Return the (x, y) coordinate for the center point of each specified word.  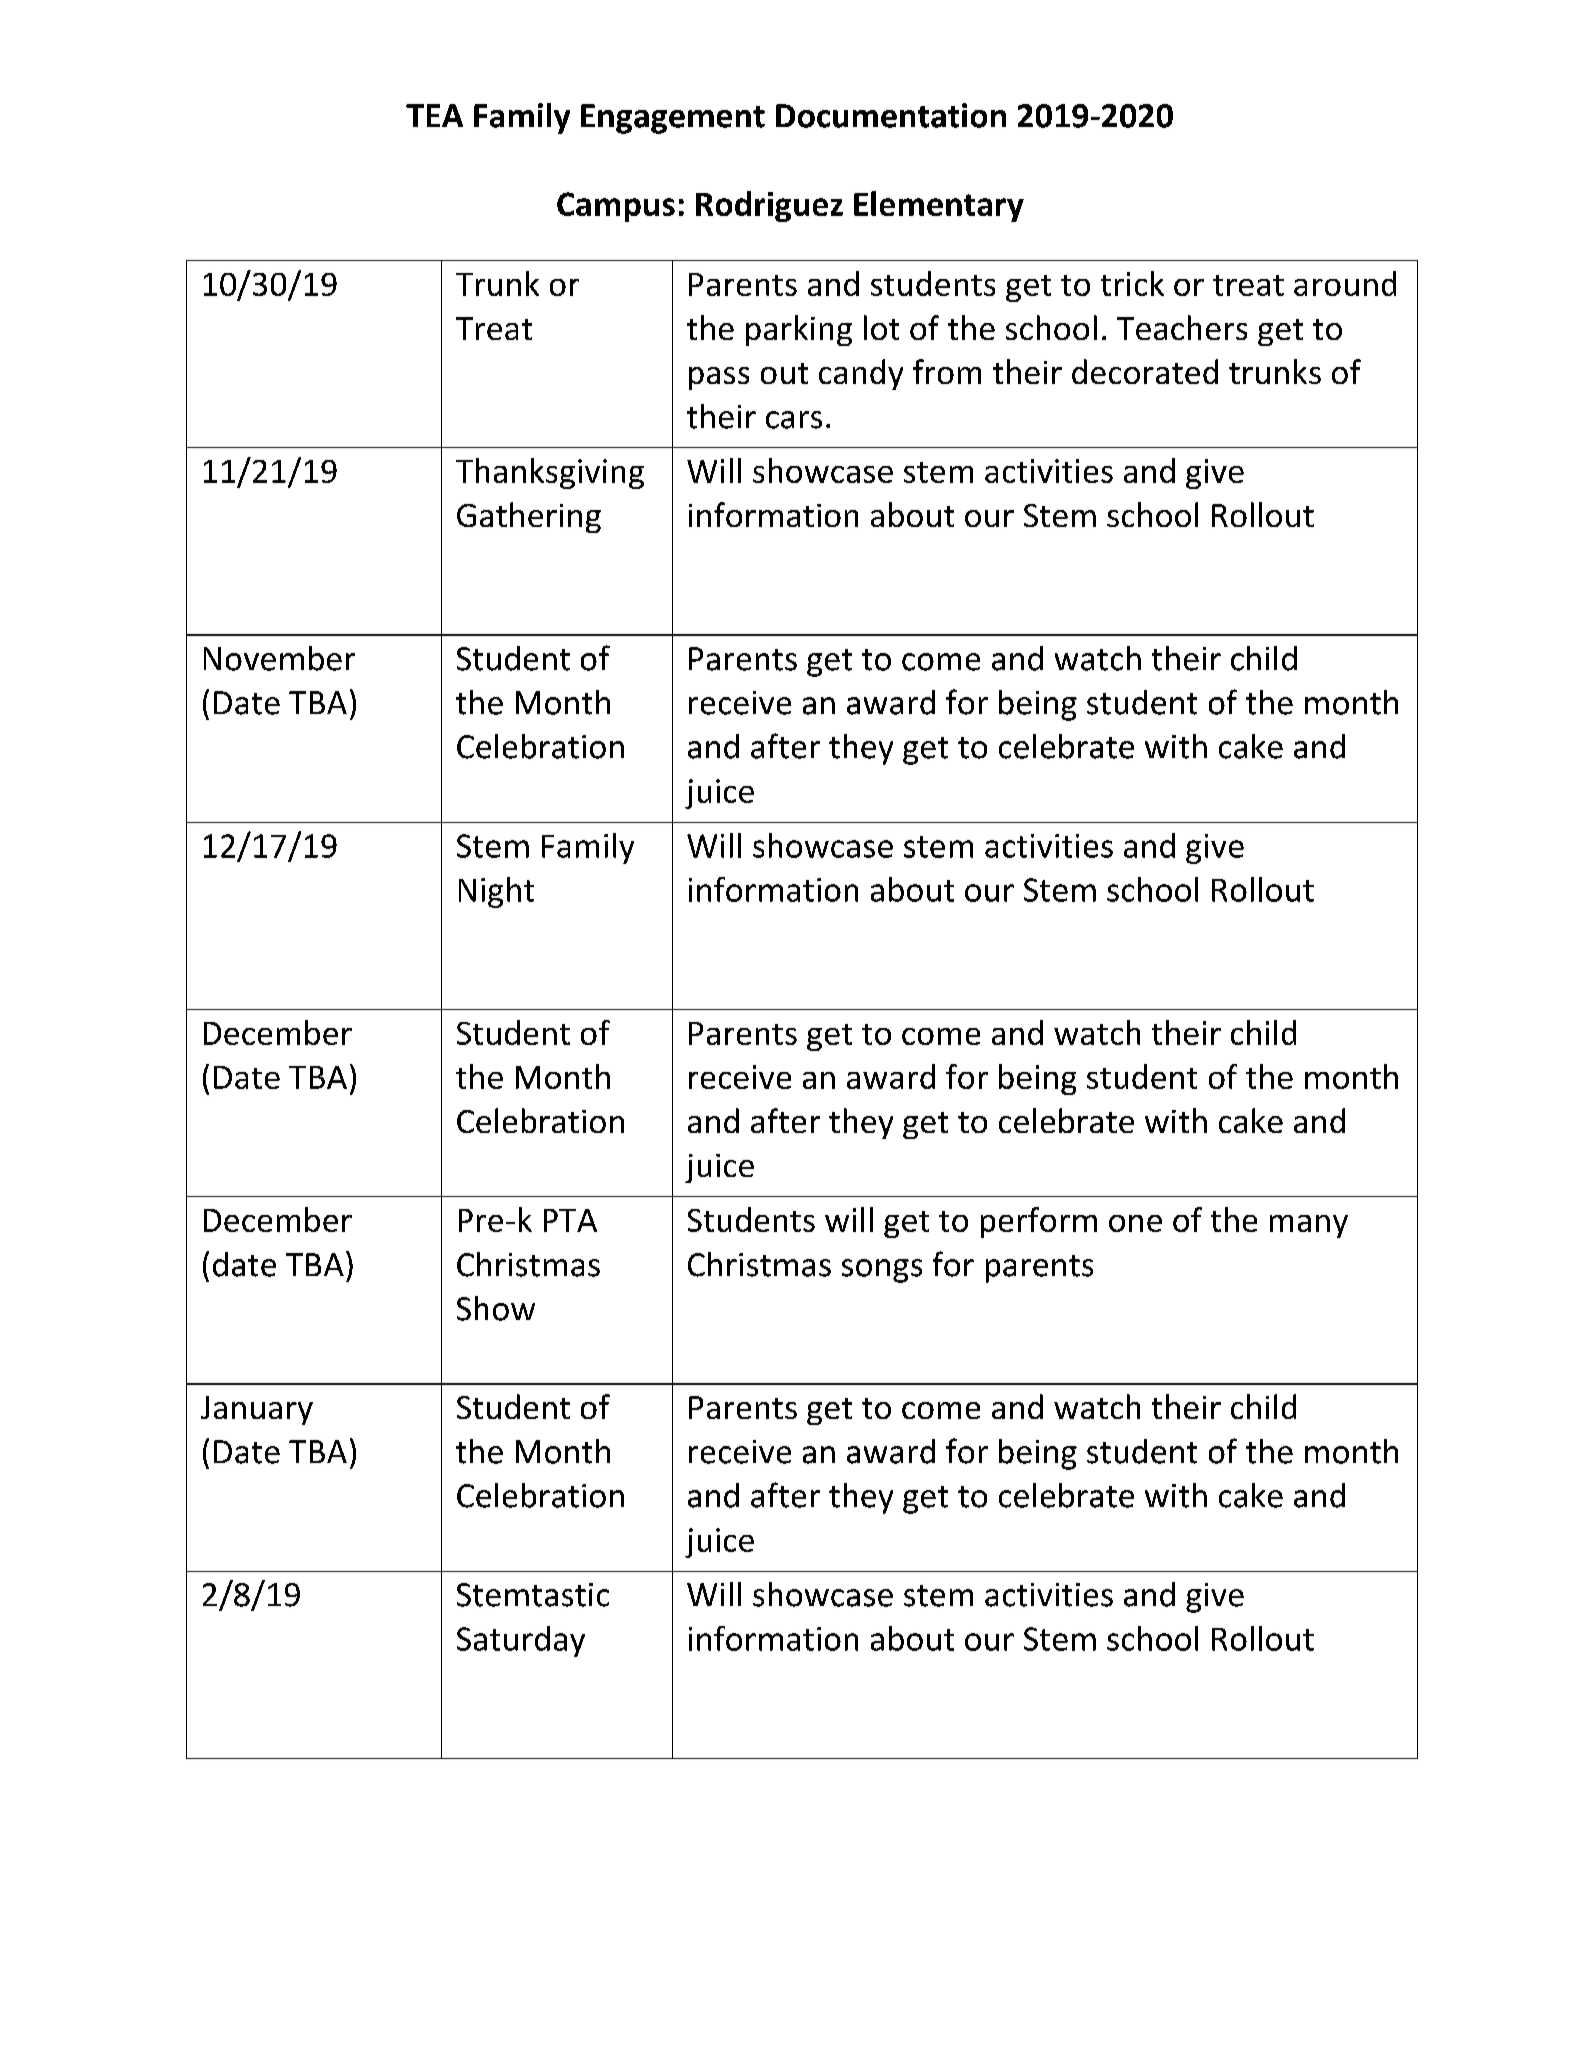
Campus (616, 207)
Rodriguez (769, 206)
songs (882, 1271)
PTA (570, 1220)
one (1135, 1223)
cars (794, 420)
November (279, 658)
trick (1132, 283)
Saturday (521, 1641)
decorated (1145, 371)
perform (1039, 1222)
